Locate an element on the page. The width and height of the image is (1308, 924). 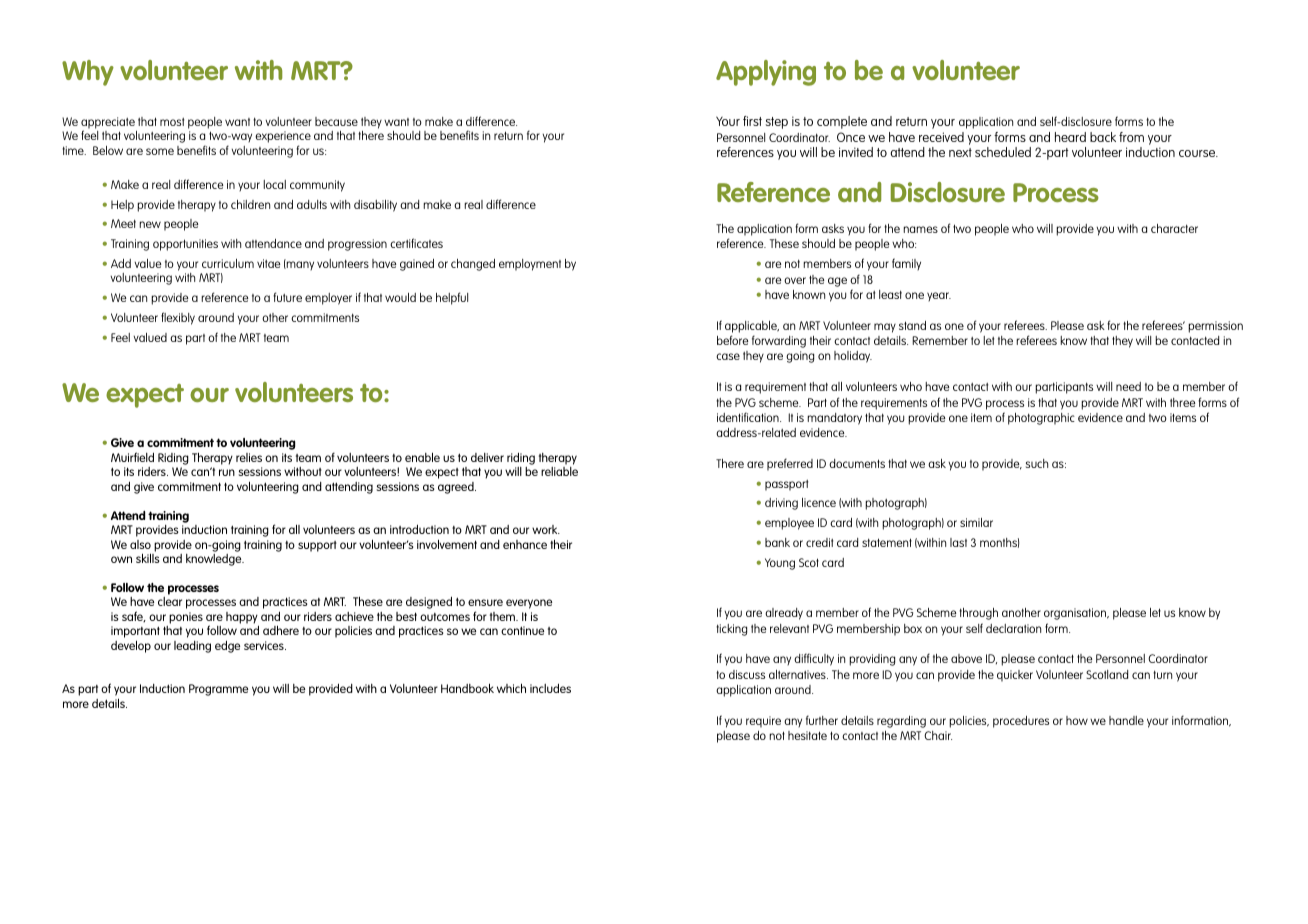
run is located at coordinates (227, 472).
